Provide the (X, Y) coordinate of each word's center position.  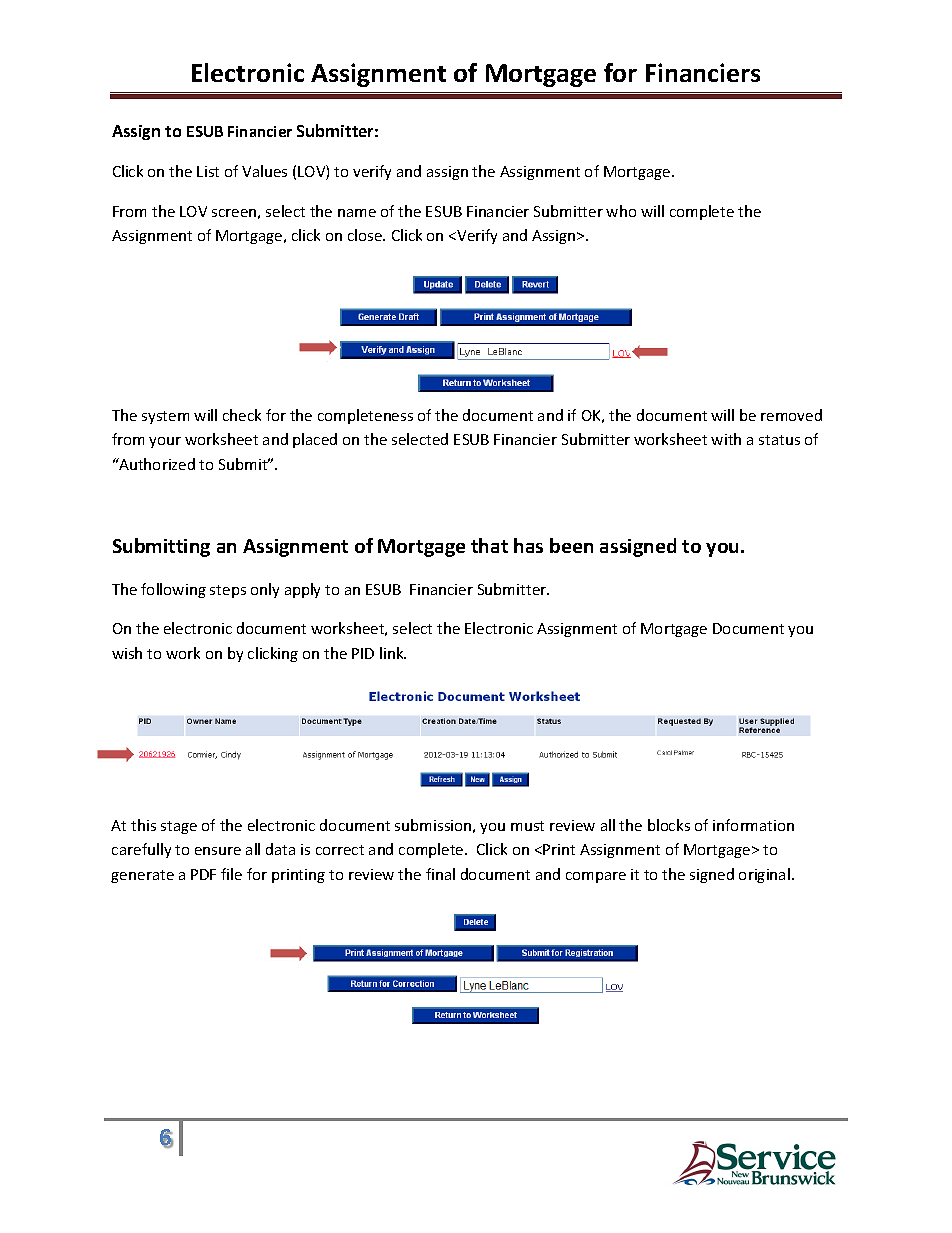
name (357, 213)
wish (127, 653)
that (489, 545)
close (366, 235)
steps (228, 591)
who (621, 211)
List (208, 171)
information (753, 825)
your (165, 442)
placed (315, 440)
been (571, 545)
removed (791, 415)
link (393, 653)
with (726, 439)
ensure (218, 851)
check (242, 415)
